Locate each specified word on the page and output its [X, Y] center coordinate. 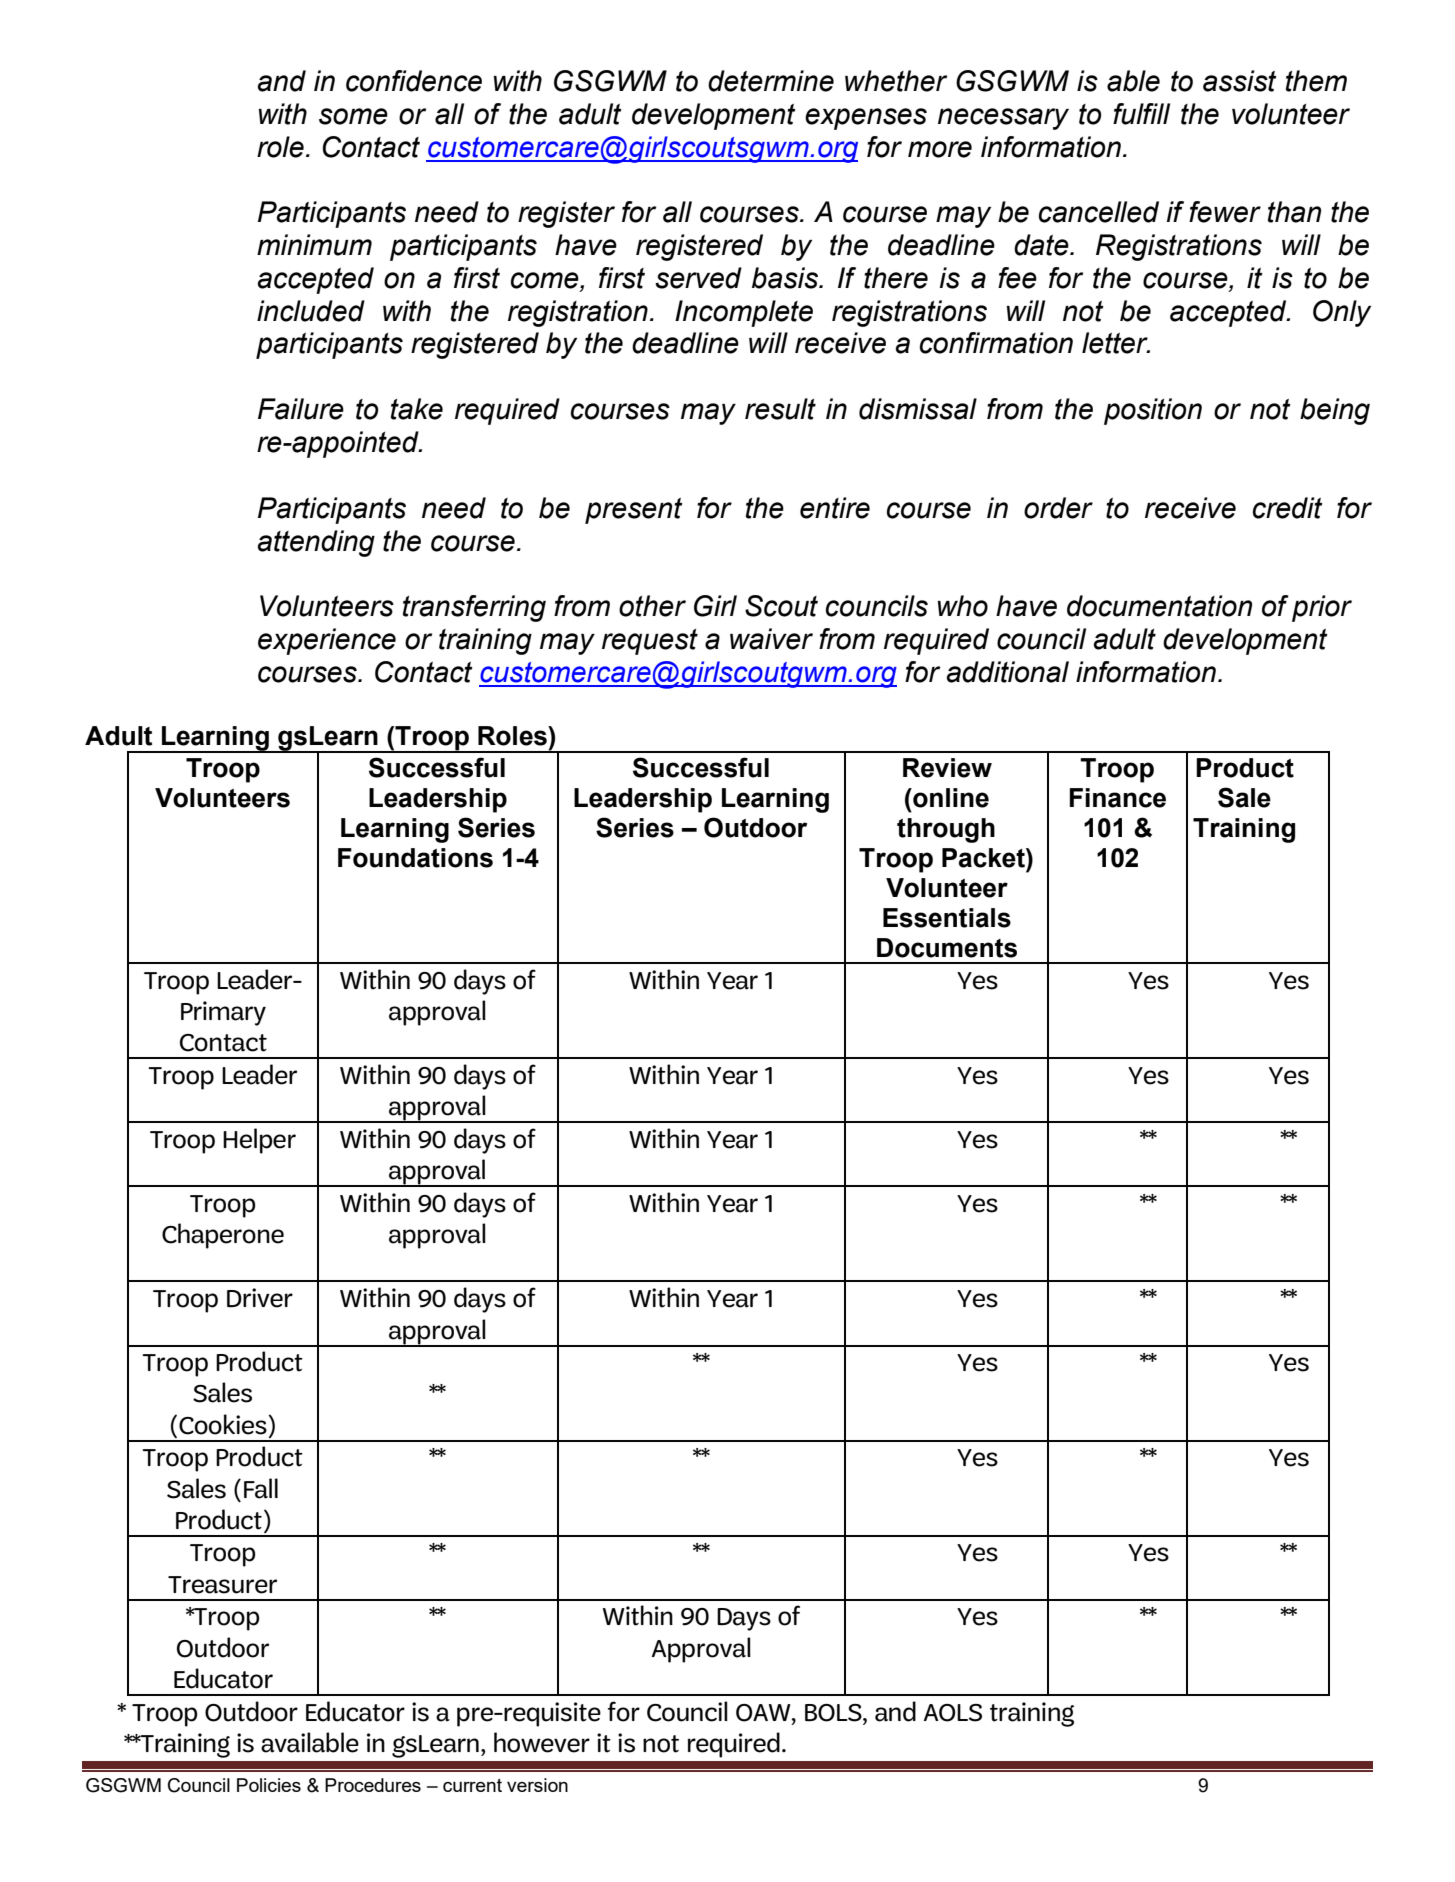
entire [835, 508]
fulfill [1141, 114]
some [353, 116]
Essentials [947, 918]
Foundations [415, 858]
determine [771, 81]
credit [1288, 508]
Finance [1118, 798]
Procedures [373, 1785]
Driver [260, 1298]
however [542, 1742]
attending [316, 543]
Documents [947, 948]
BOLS [834, 1713]
